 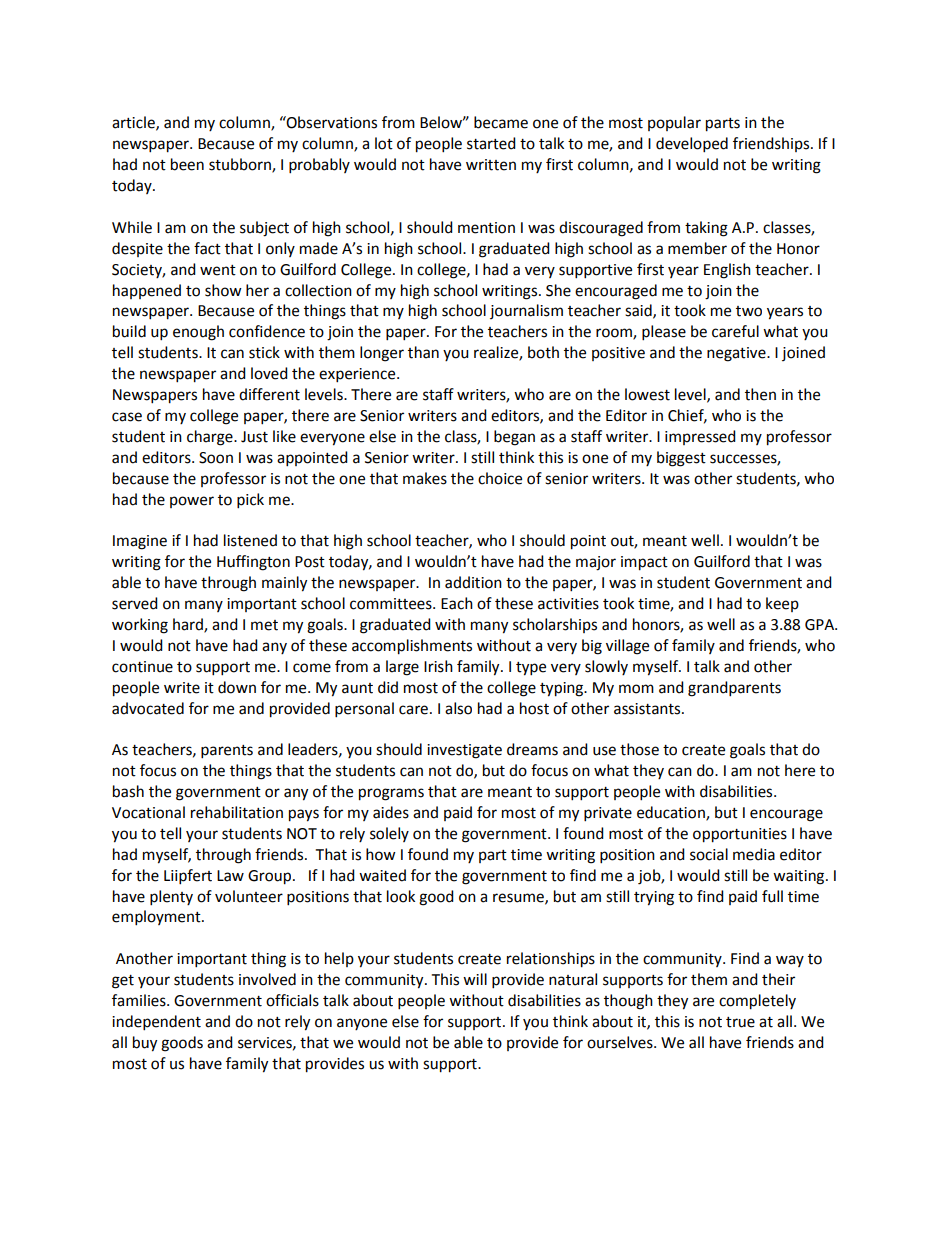 I want to click on enough, so click(x=198, y=333).
